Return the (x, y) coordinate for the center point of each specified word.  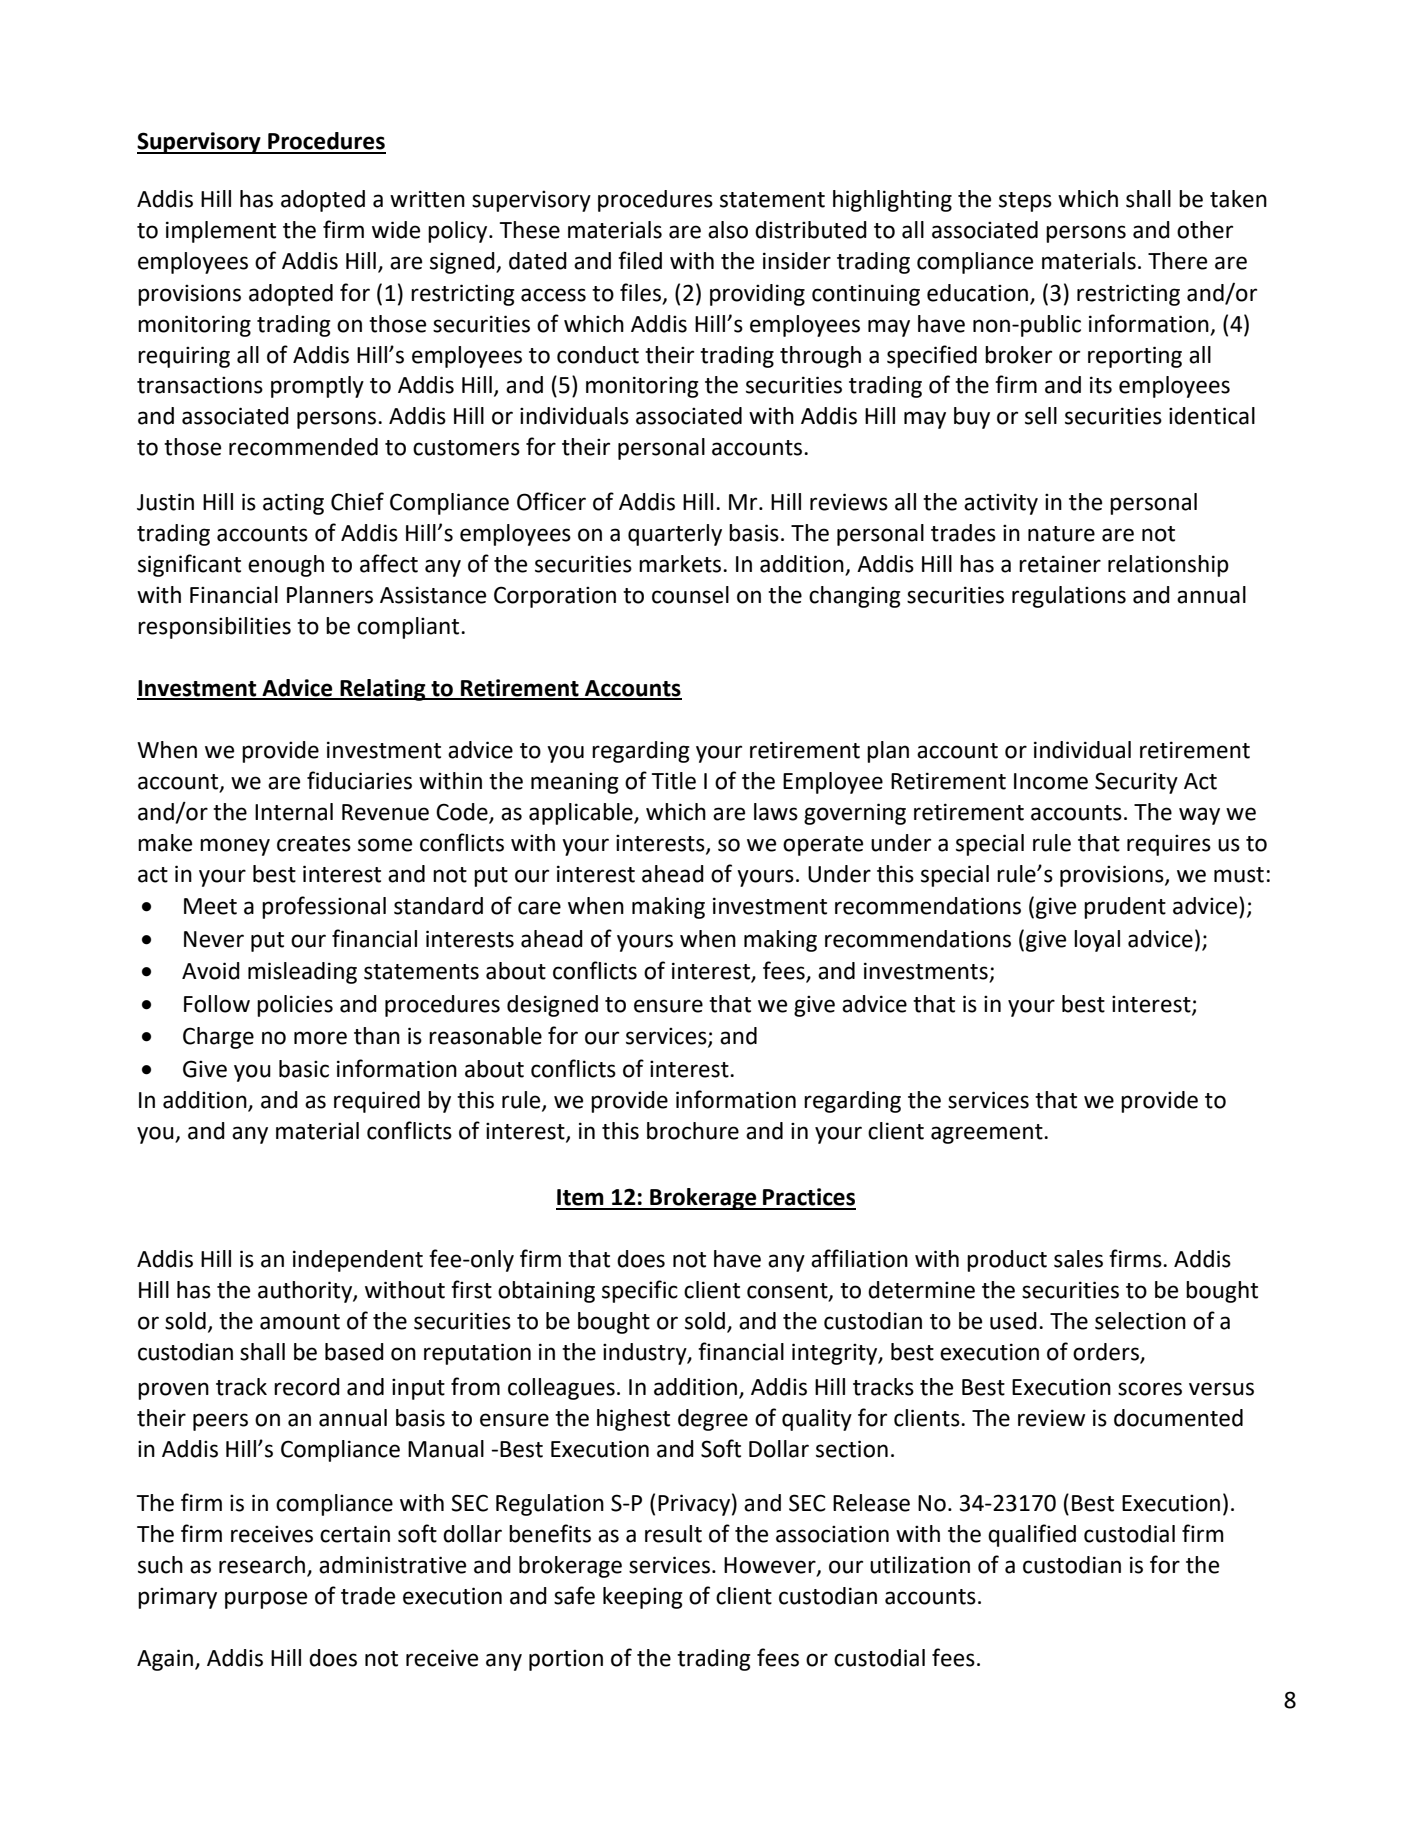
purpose (266, 1600)
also (728, 230)
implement (221, 232)
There (1177, 261)
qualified (1032, 1535)
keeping (643, 1598)
